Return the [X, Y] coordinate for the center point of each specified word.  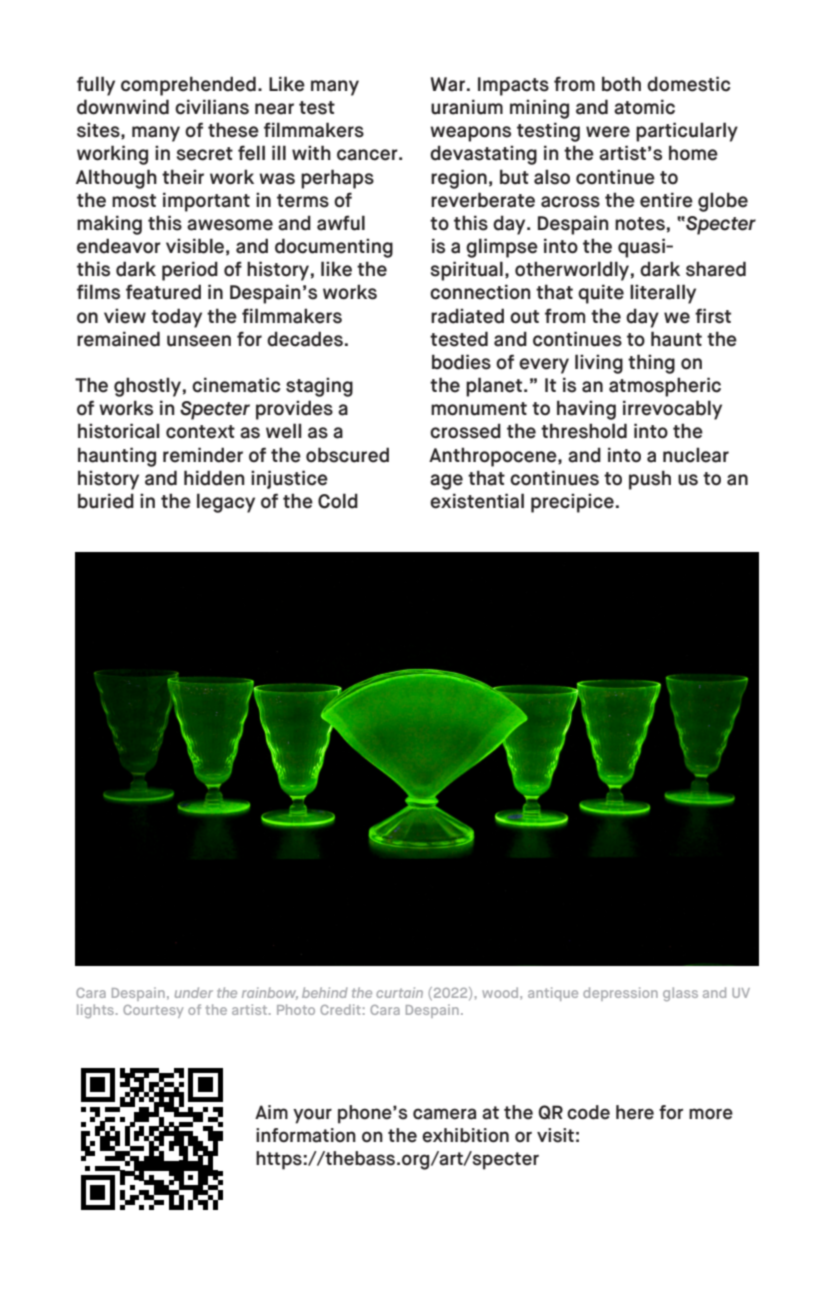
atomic [644, 107]
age [446, 482]
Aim [271, 1112]
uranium [467, 107]
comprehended [188, 86]
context [200, 432]
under [194, 992]
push [650, 480]
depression [620, 994]
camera [444, 1114]
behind [325, 992]
